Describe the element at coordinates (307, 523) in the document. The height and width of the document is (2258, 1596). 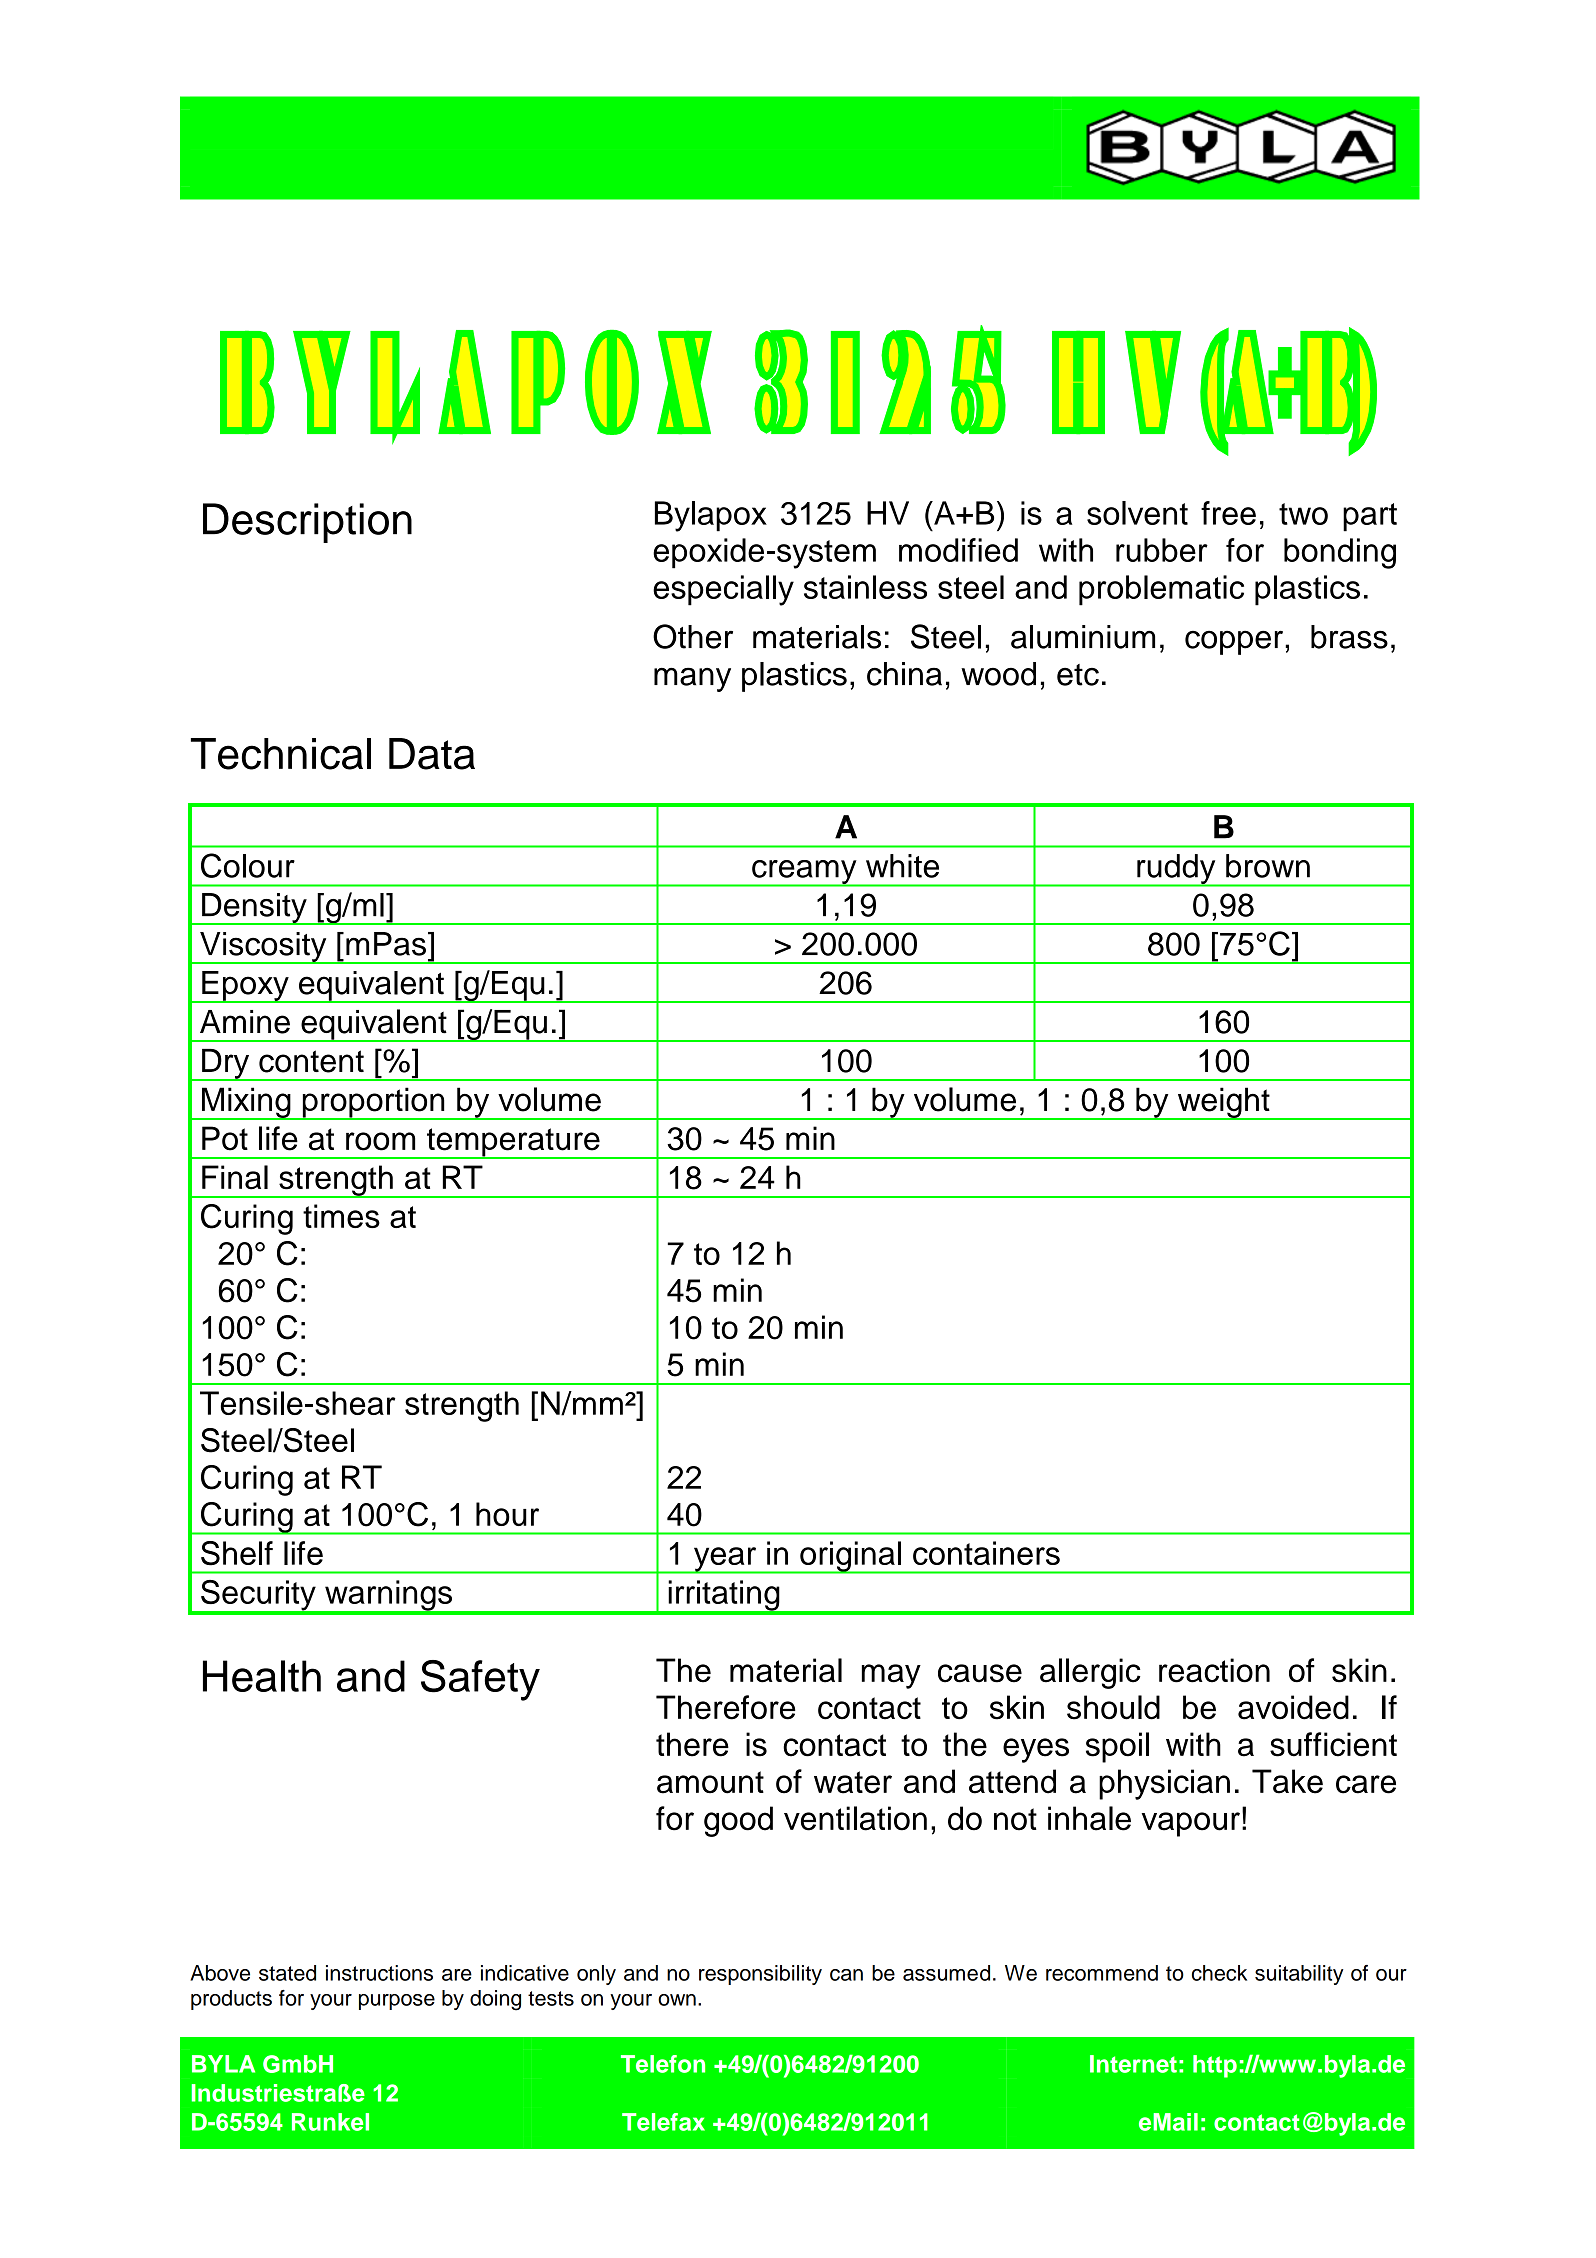
I see `Description` at that location.
